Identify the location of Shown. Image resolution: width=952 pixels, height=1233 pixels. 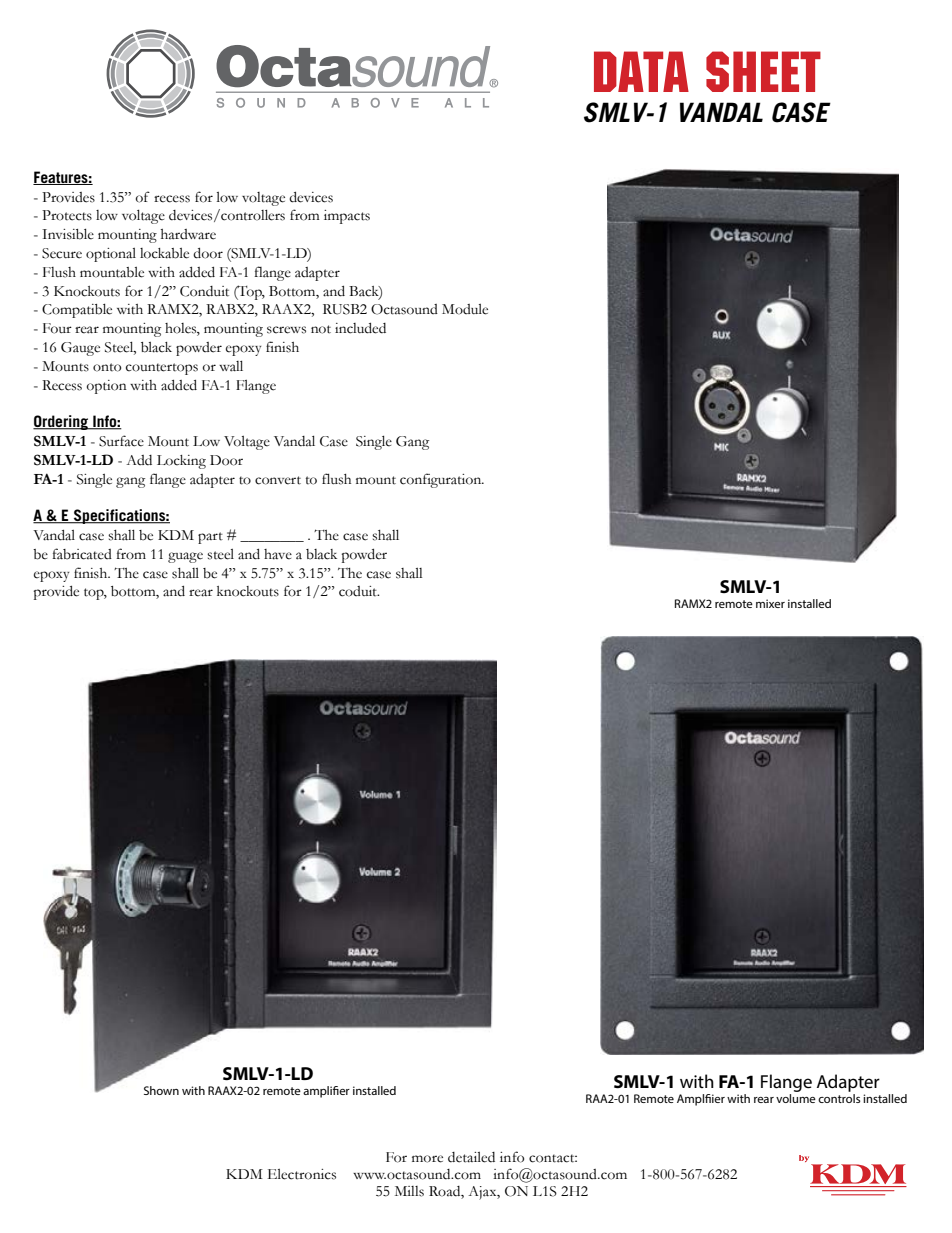
(161, 1090).
